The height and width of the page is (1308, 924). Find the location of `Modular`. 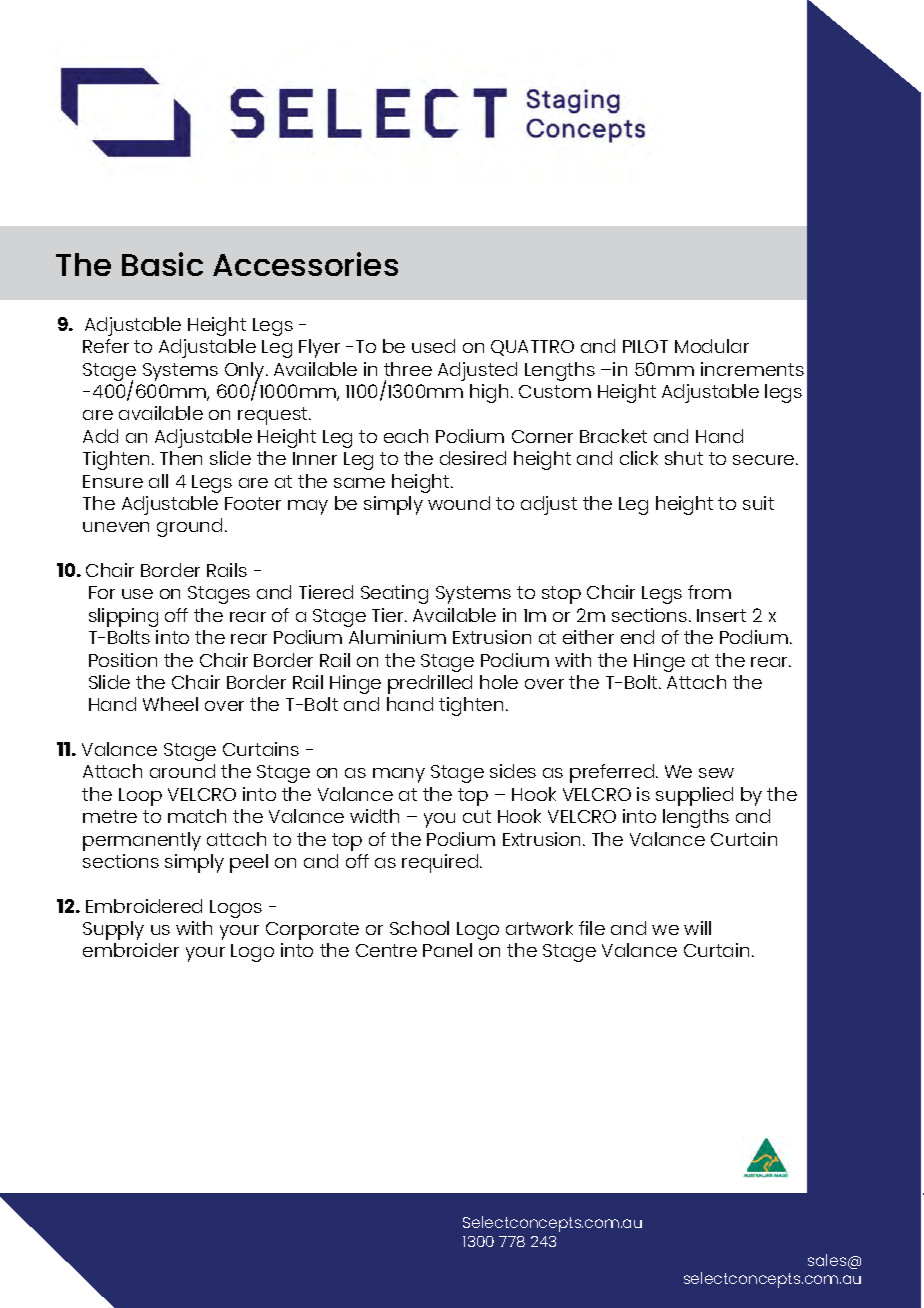

Modular is located at coordinates (712, 346).
